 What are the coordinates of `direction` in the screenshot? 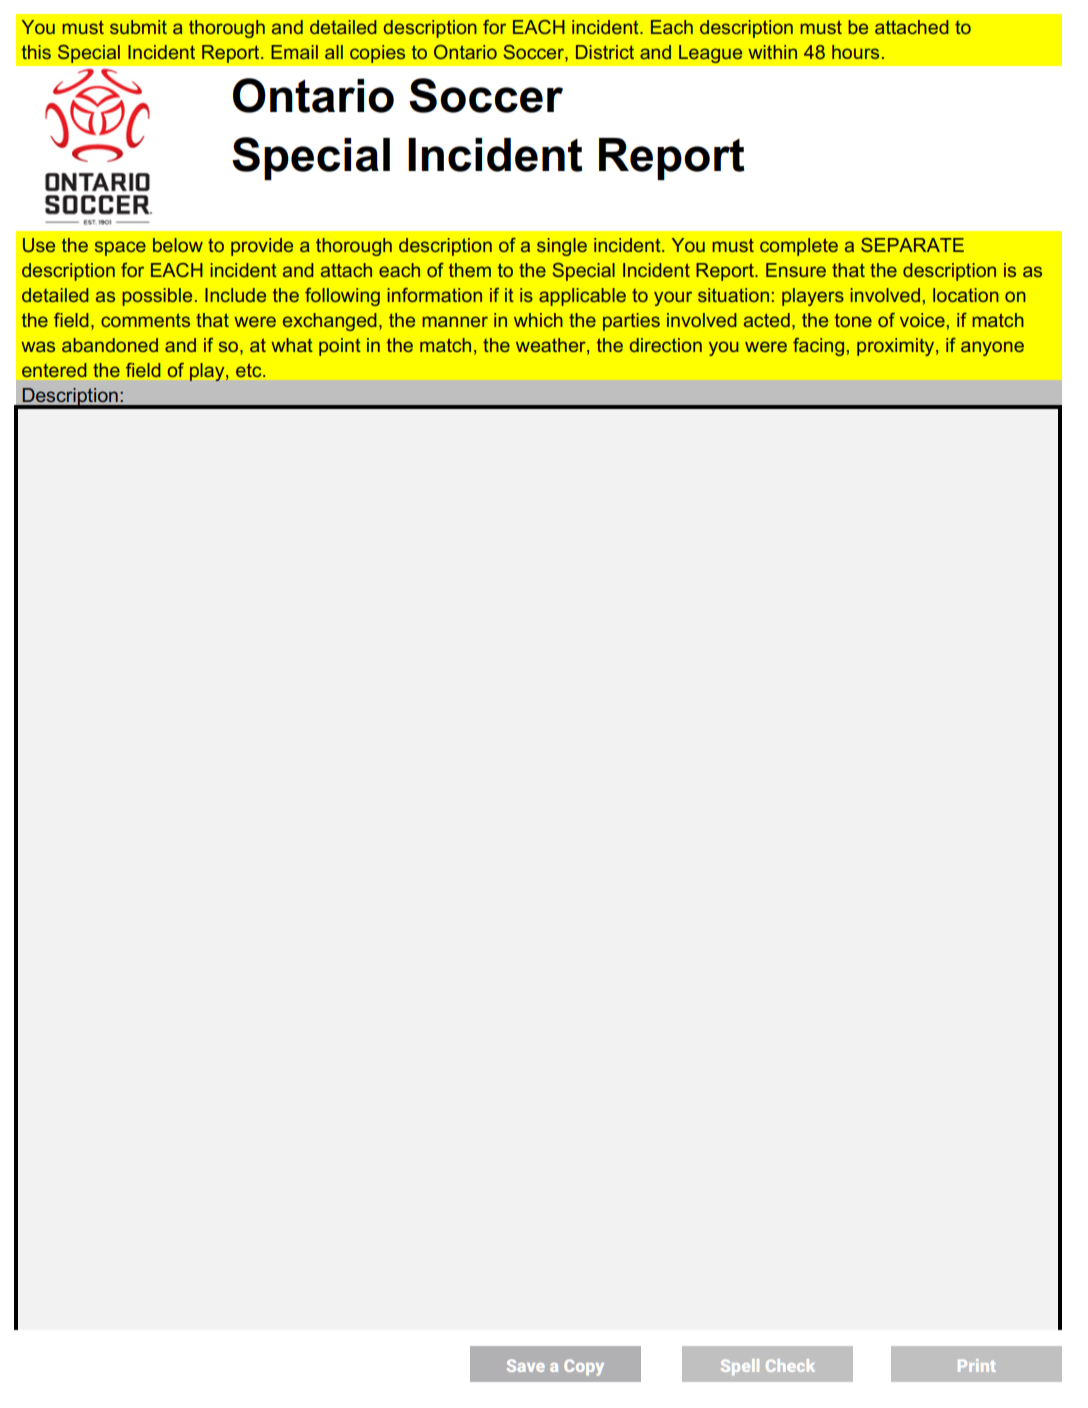 It's located at (666, 345).
